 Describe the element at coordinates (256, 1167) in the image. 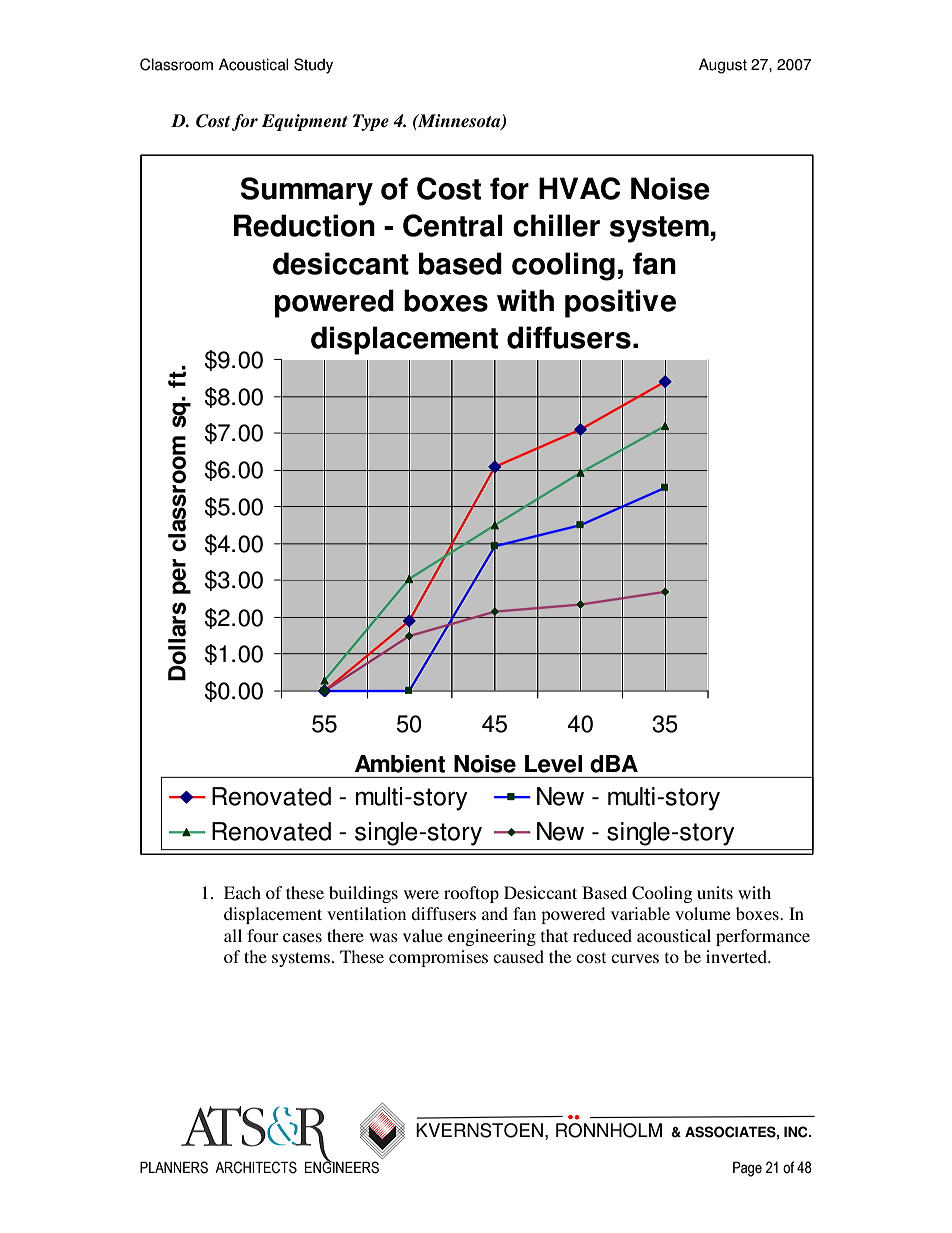

I see `ARCHITECTS` at that location.
